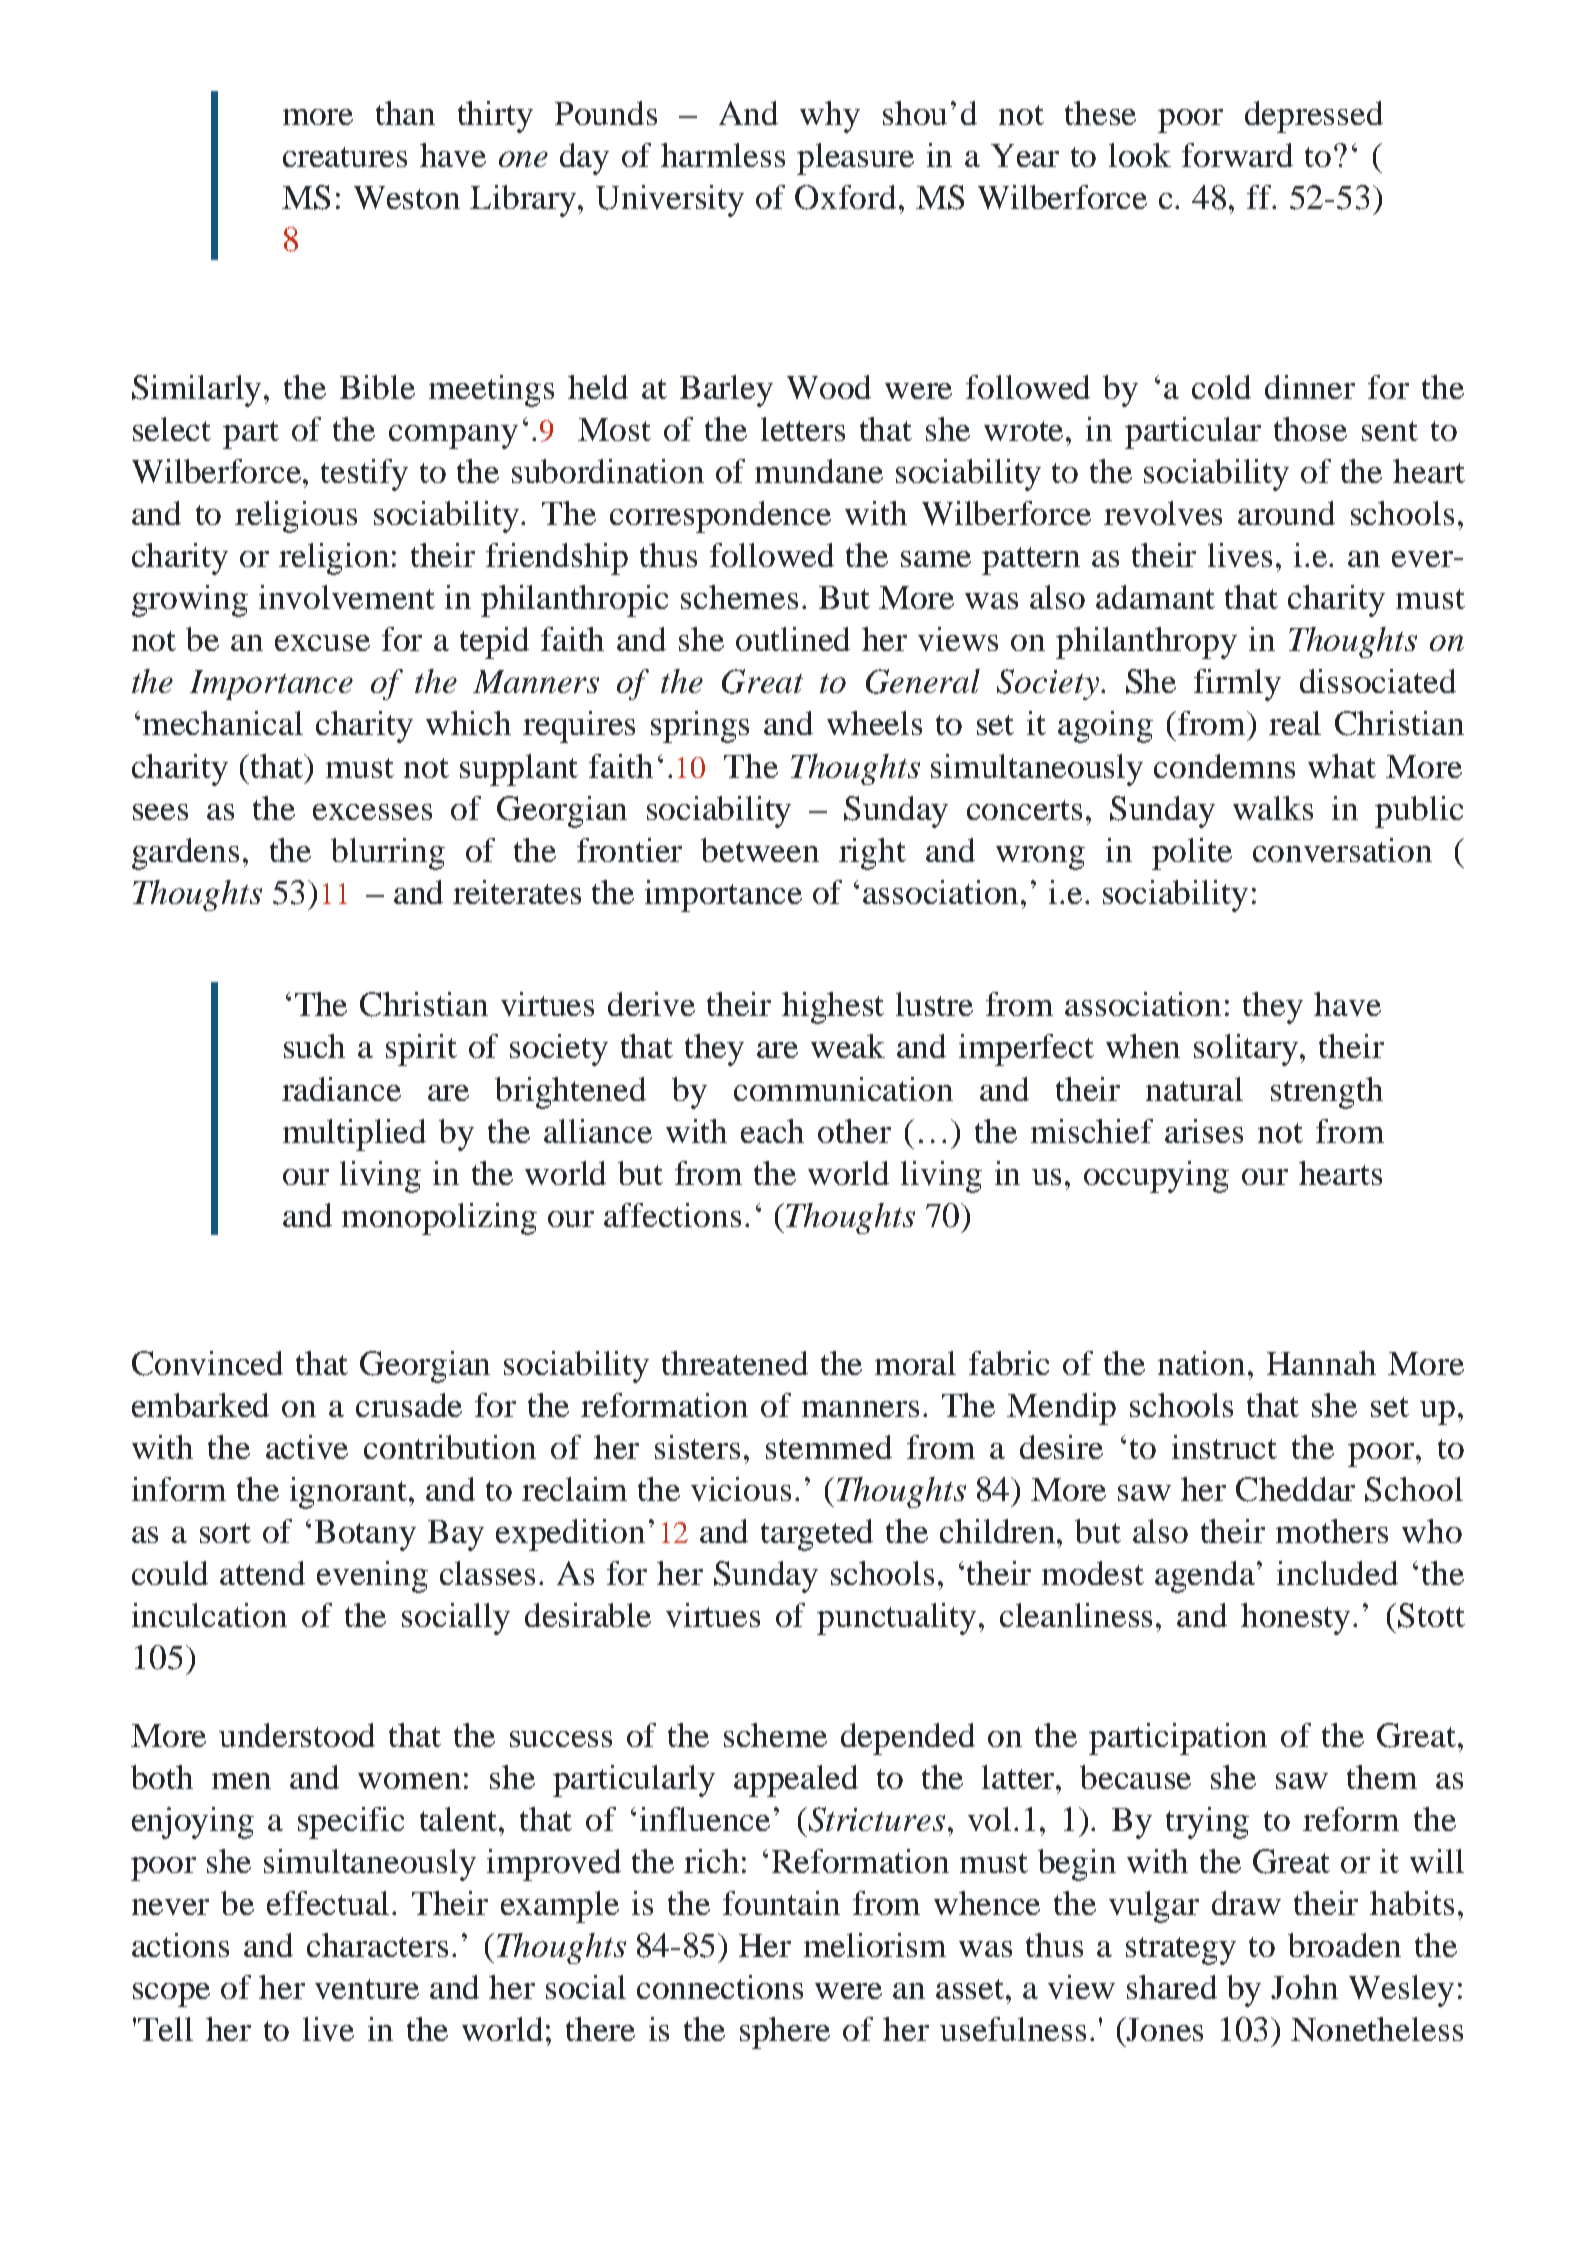 Image resolution: width=1596 pixels, height=2257 pixels. I want to click on pleasure, so click(855, 159).
